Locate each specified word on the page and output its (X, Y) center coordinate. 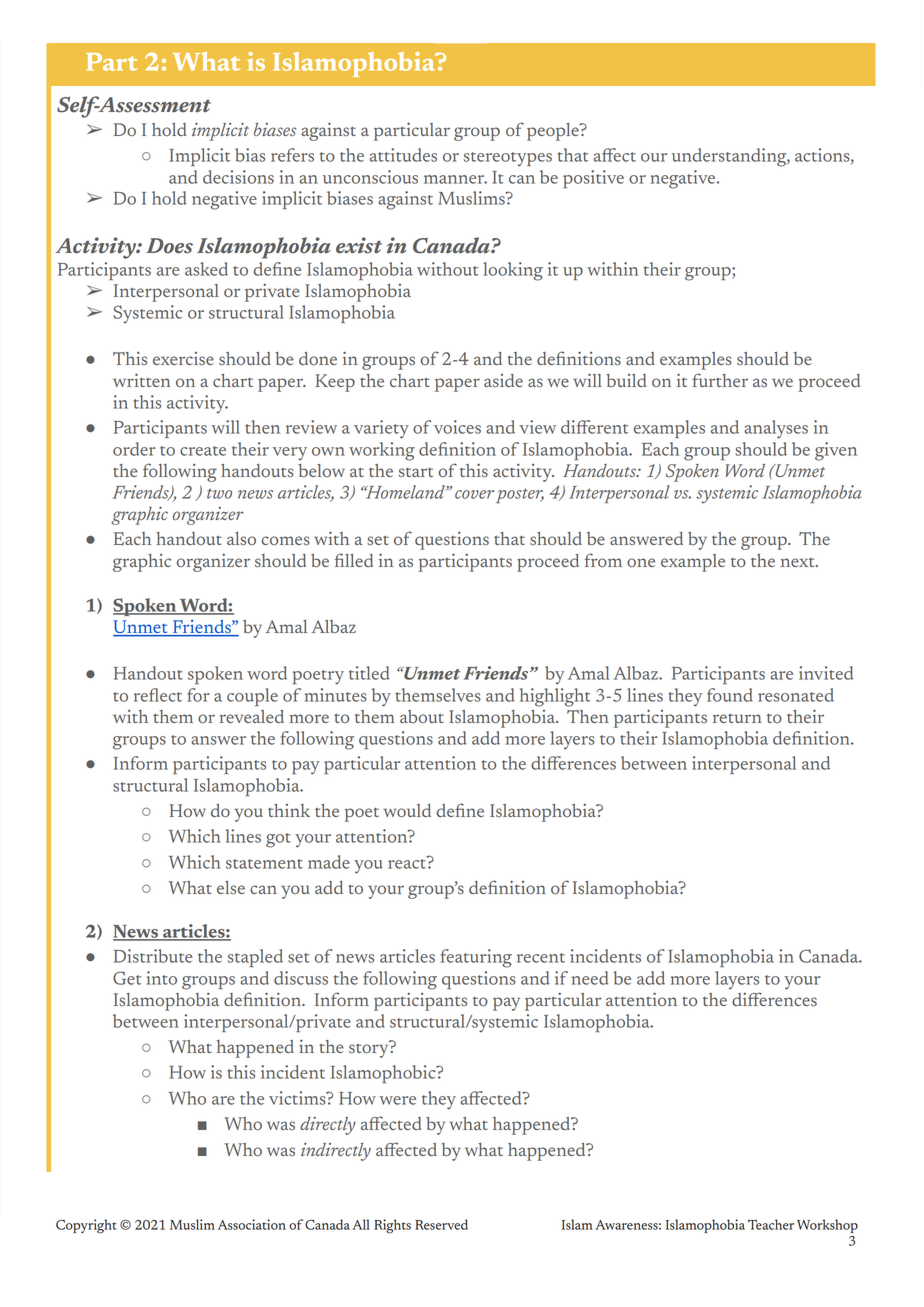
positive (593, 179)
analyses (776, 429)
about (422, 716)
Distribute (153, 956)
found (730, 695)
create (203, 451)
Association (252, 1224)
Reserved (441, 1224)
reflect (158, 695)
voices (457, 427)
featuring (476, 958)
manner (455, 179)
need (590, 978)
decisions (238, 177)
